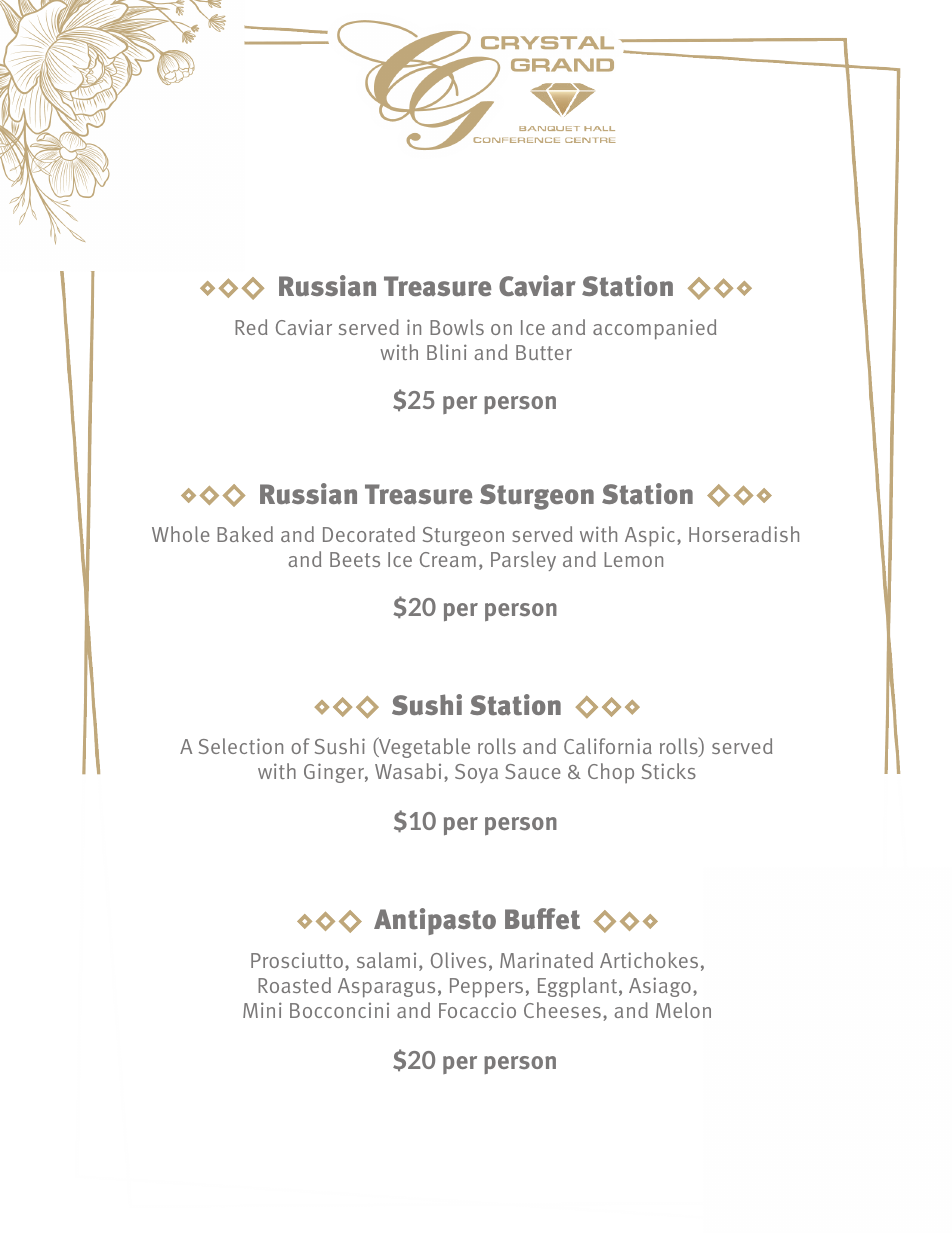 The image size is (952, 1233). What do you see at coordinates (608, 746) in the image?
I see `California` at bounding box center [608, 746].
